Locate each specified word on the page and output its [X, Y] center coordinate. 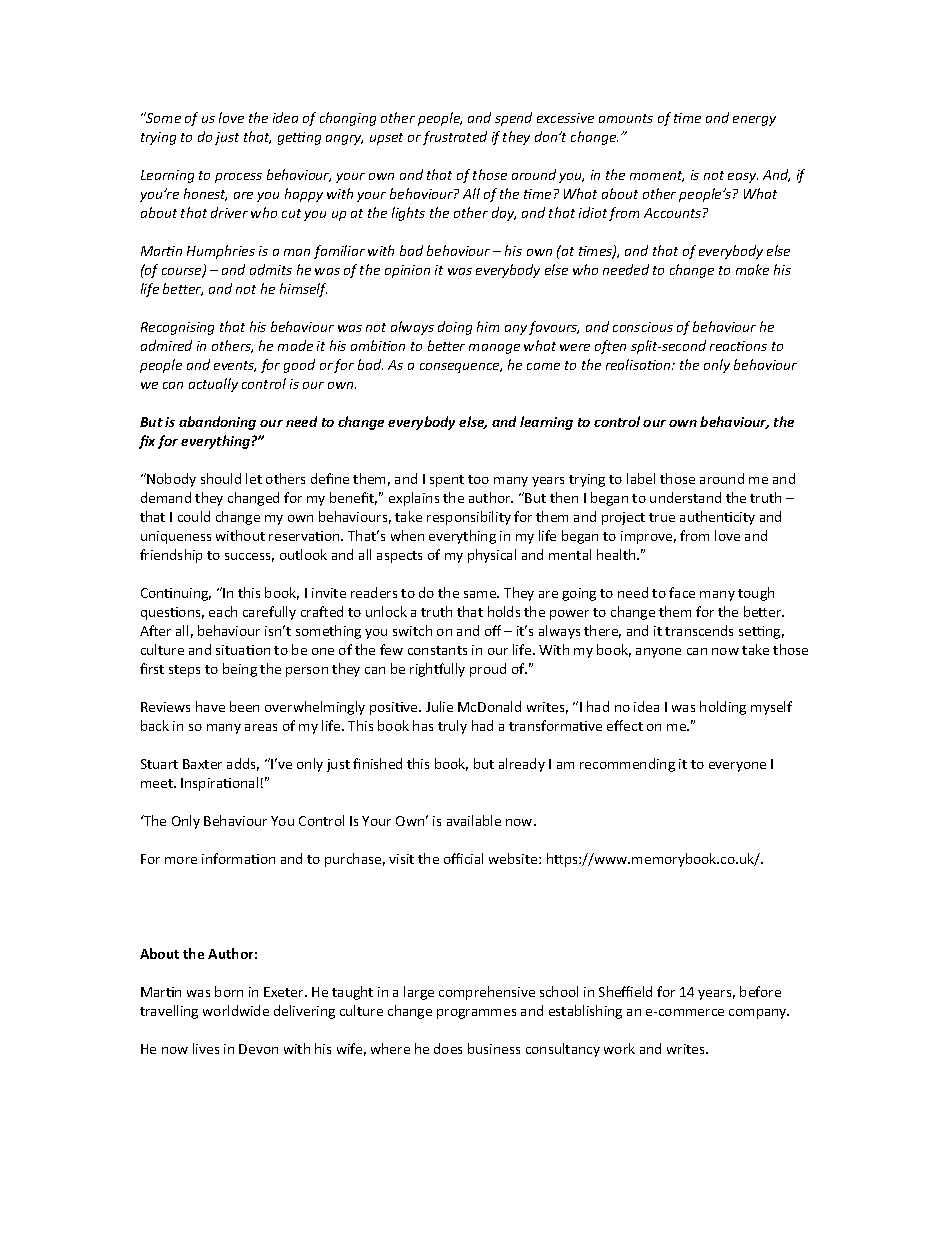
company [759, 1014]
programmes [476, 1014]
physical [492, 556]
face [682, 592]
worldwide [236, 1010]
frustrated [455, 138]
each [223, 611]
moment [657, 176]
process [238, 178]
